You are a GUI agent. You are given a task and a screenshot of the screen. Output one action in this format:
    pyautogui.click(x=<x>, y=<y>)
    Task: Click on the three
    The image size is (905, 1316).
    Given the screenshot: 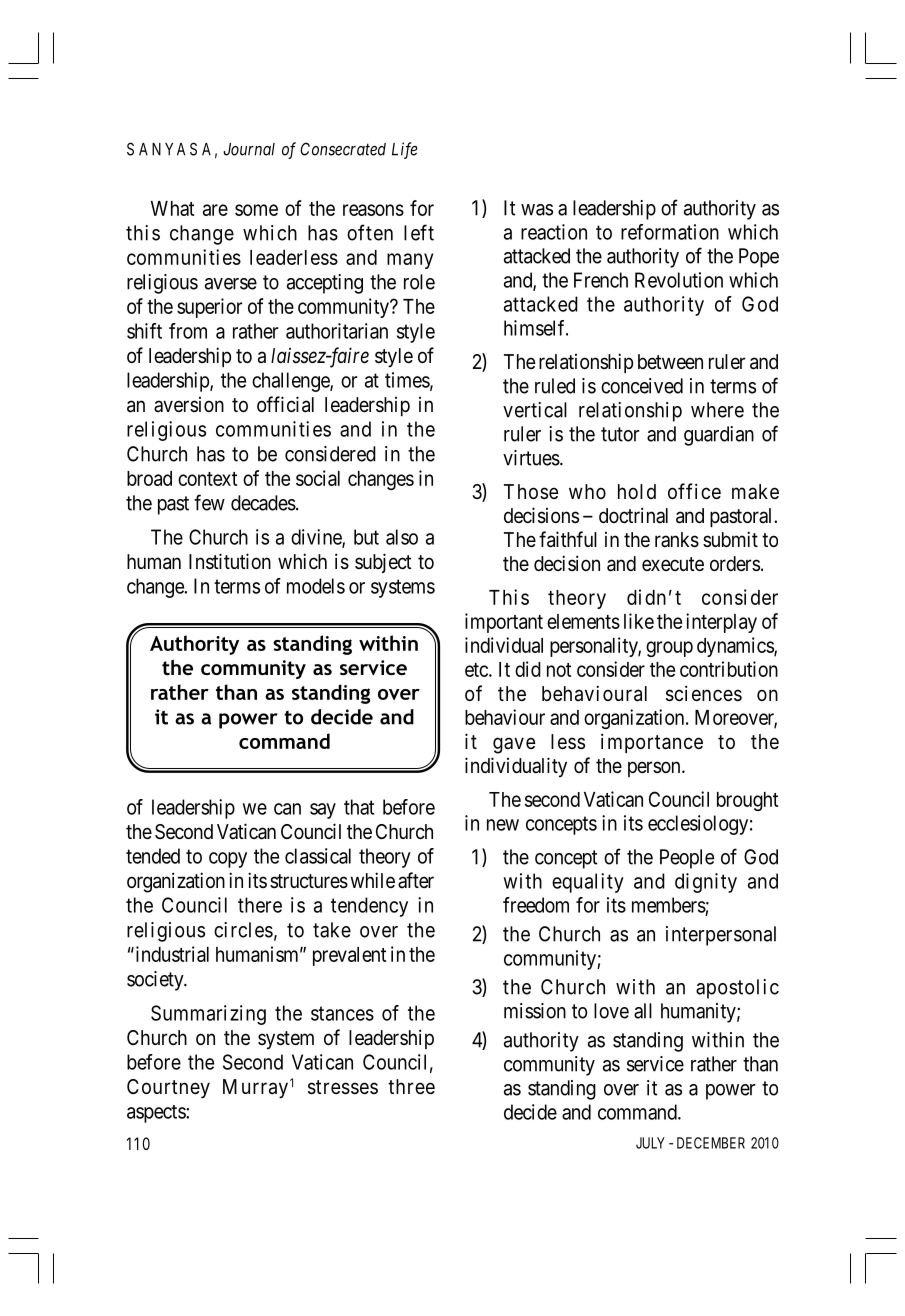 What is the action you would take?
    pyautogui.click(x=411, y=1087)
